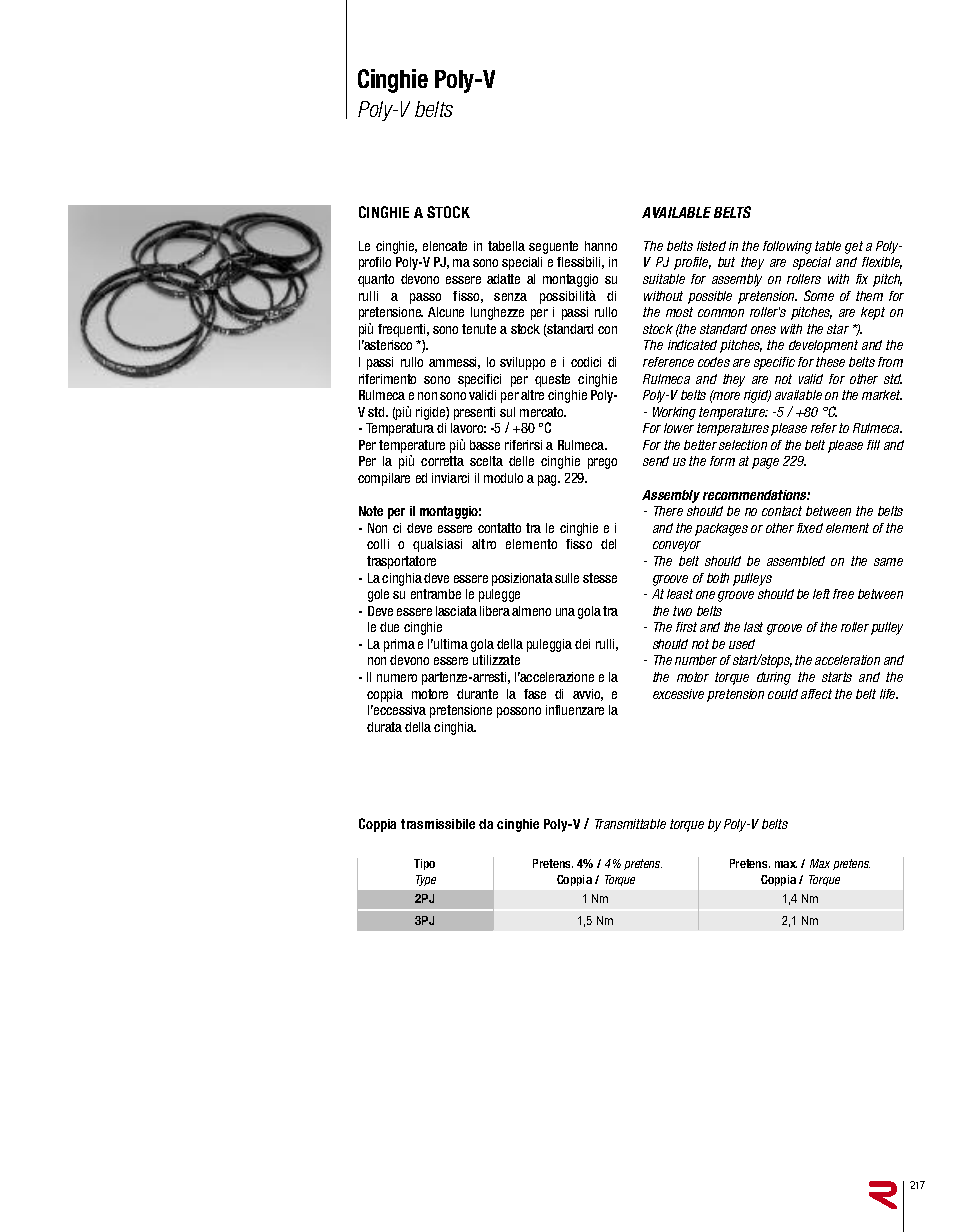 The width and height of the document is (958, 1232). What do you see at coordinates (601, 246) in the document?
I see `hanno` at bounding box center [601, 246].
